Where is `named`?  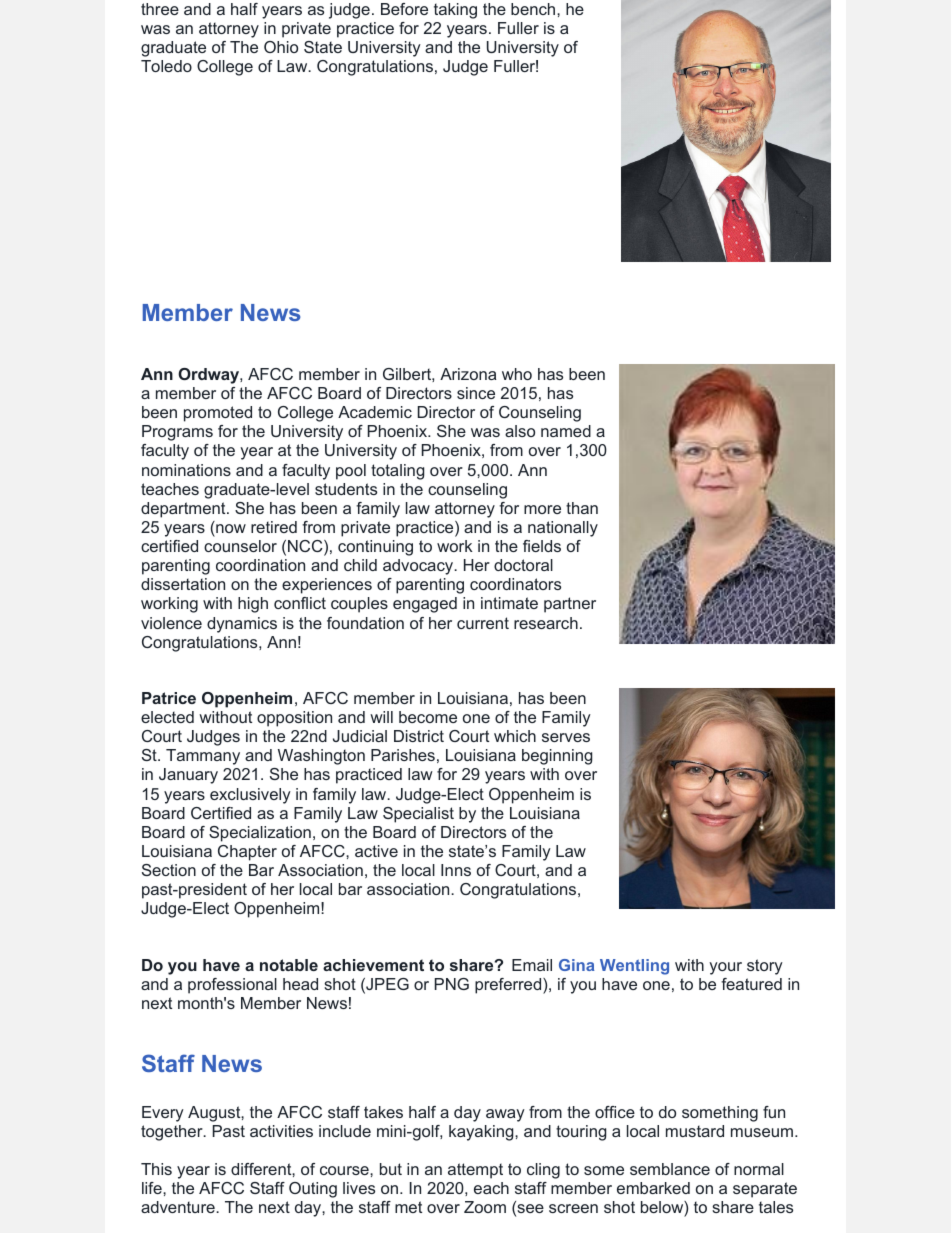
named is located at coordinates (566, 431).
